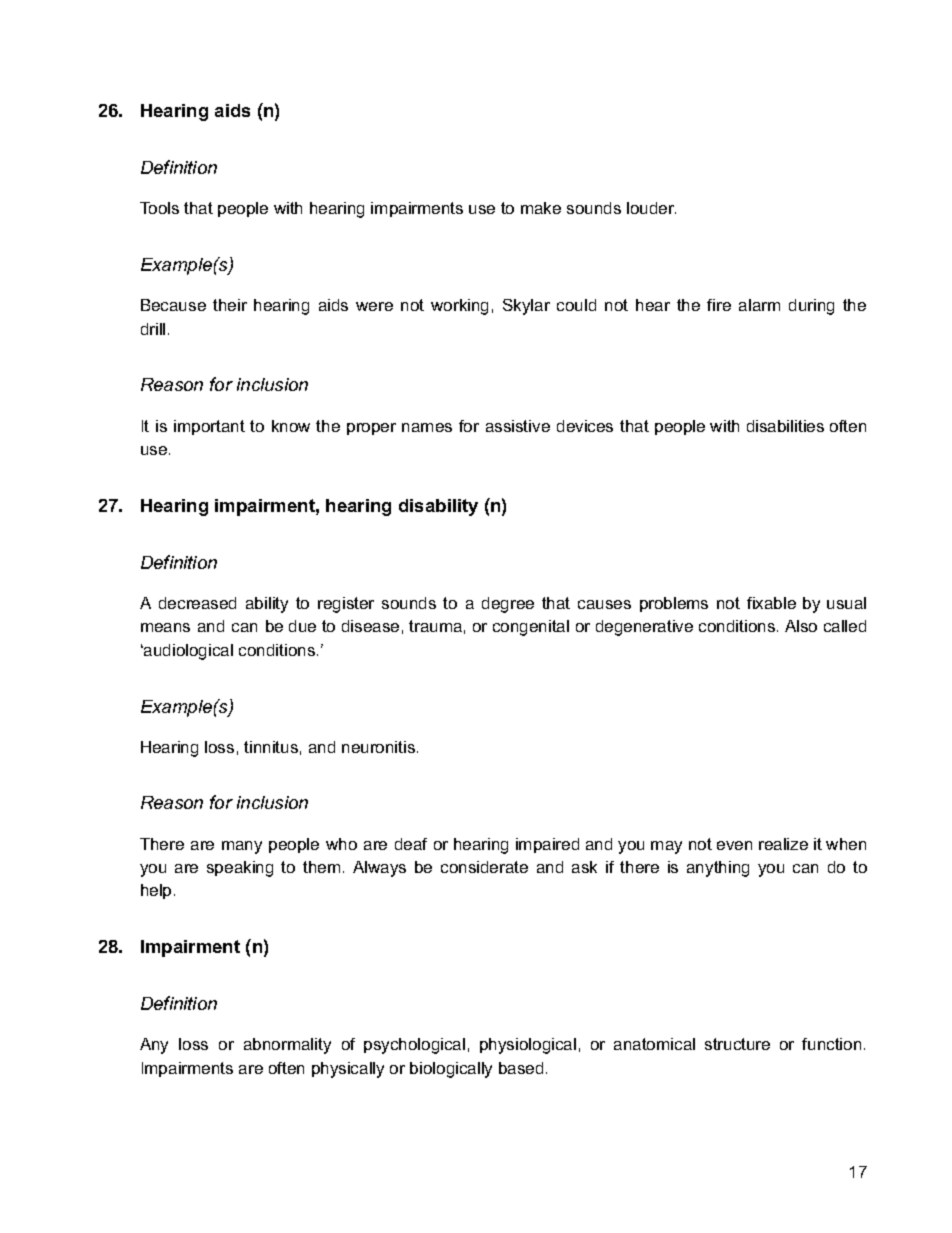  I want to click on make, so click(541, 208).
